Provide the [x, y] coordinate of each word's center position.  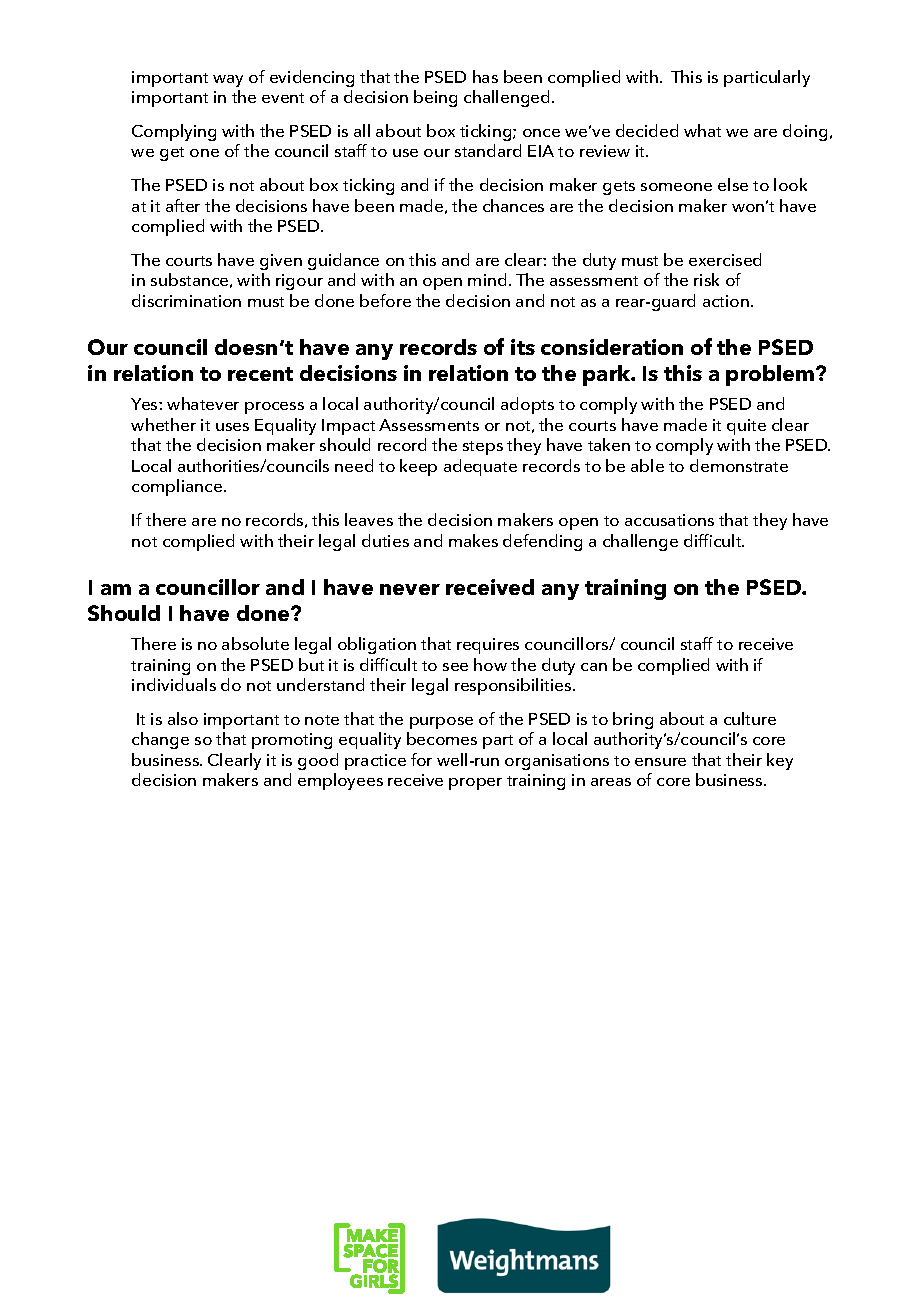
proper [475, 784]
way [228, 81]
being [435, 98]
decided [647, 130]
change [160, 740]
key [780, 761]
